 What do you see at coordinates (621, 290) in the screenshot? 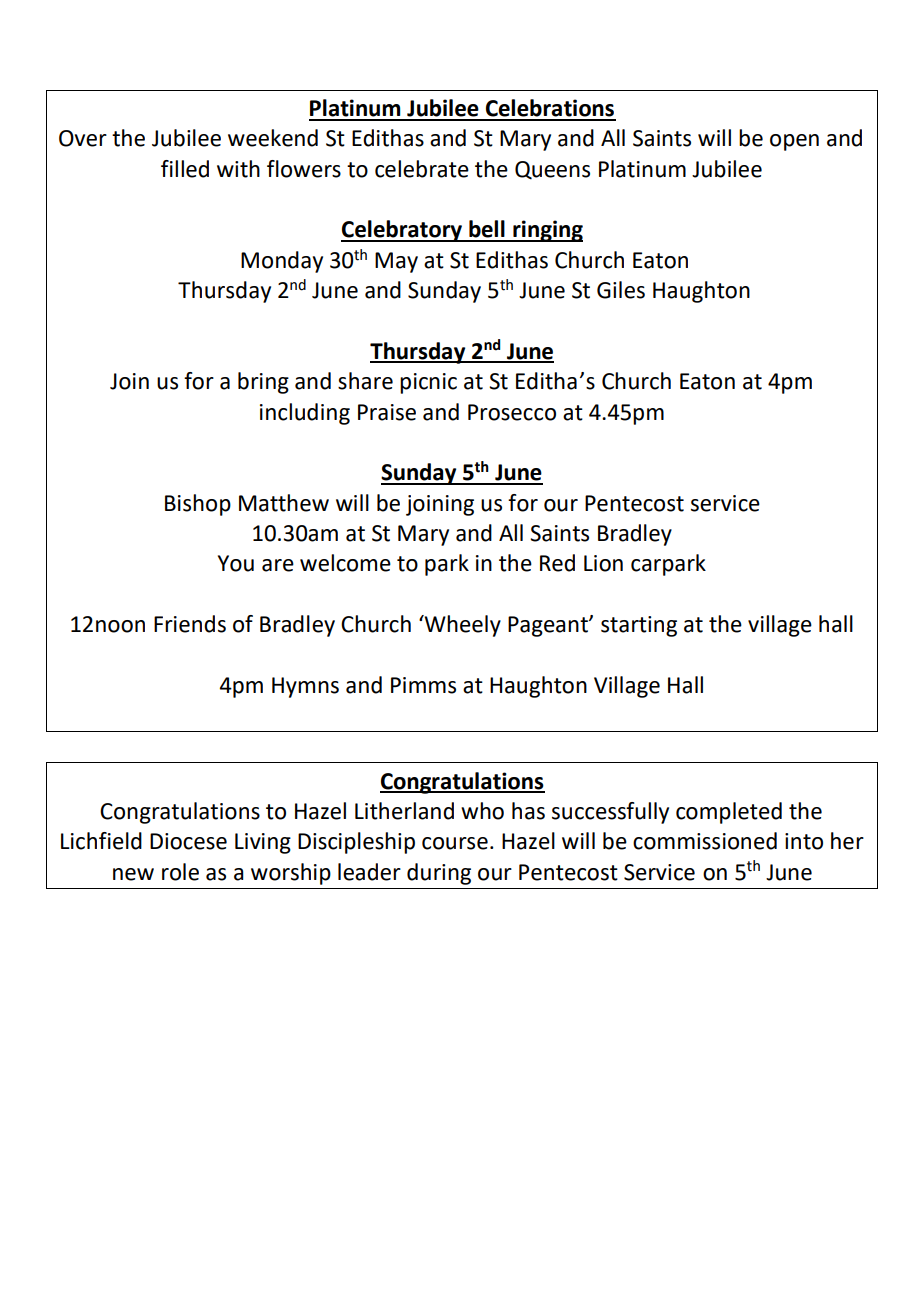
I see `Giles` at bounding box center [621, 290].
